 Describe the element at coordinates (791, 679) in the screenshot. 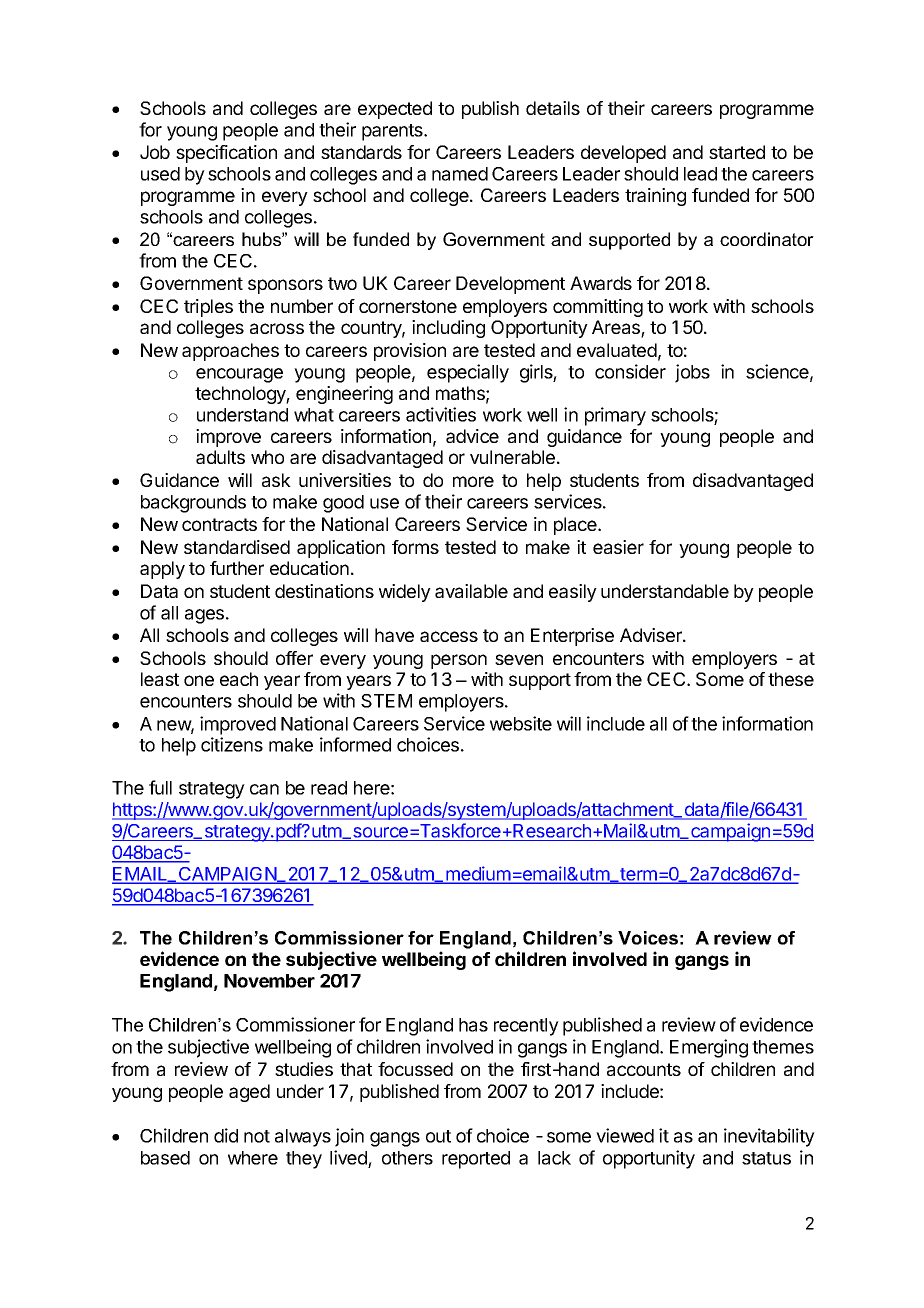

I see `these` at that location.
